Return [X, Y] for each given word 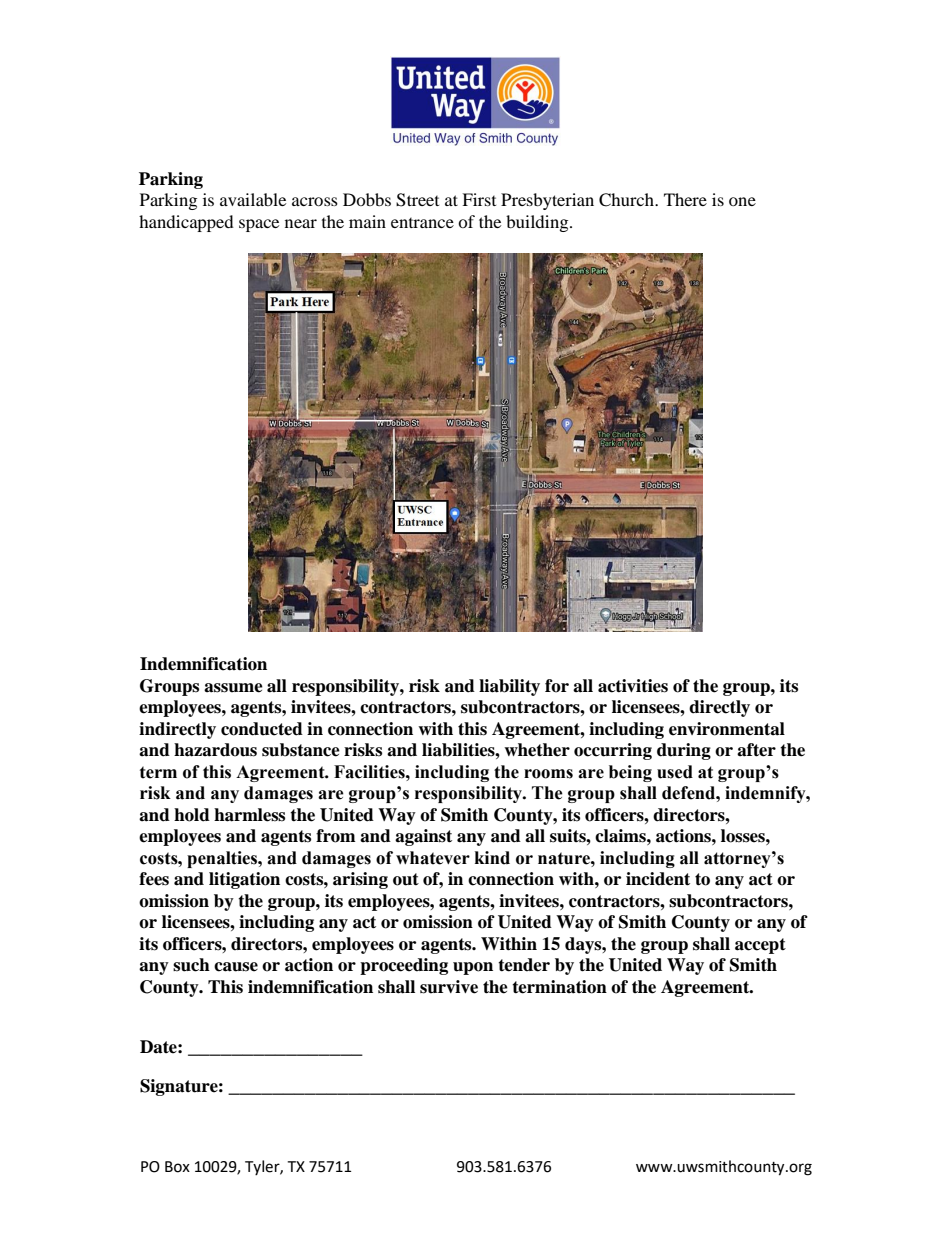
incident [658, 879]
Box [177, 1167]
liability [509, 687]
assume [233, 688]
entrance [422, 223]
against [423, 837]
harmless [249, 815]
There [685, 199]
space [259, 225]
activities [633, 686]
